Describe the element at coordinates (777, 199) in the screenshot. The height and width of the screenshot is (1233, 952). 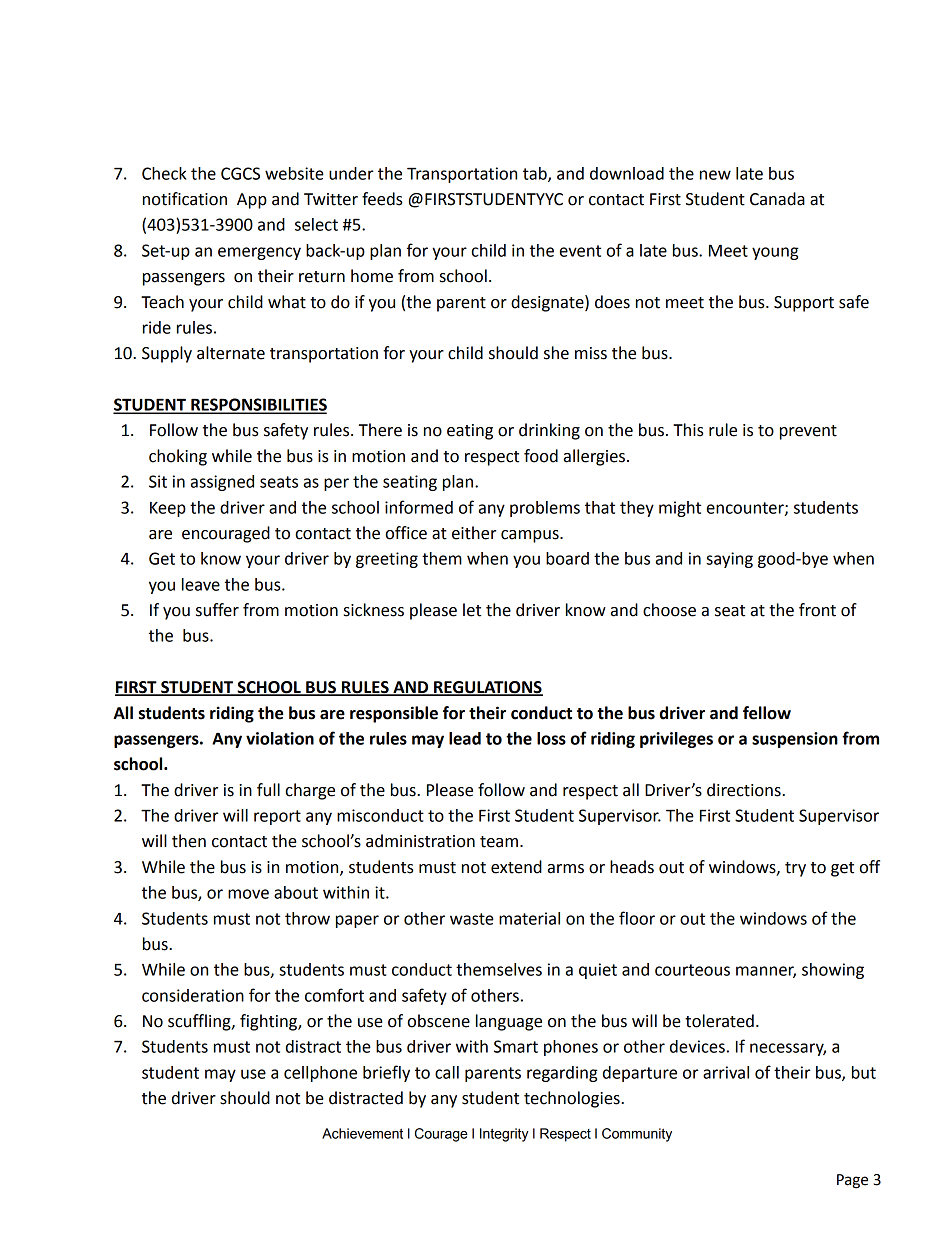
I see `Canada` at that location.
